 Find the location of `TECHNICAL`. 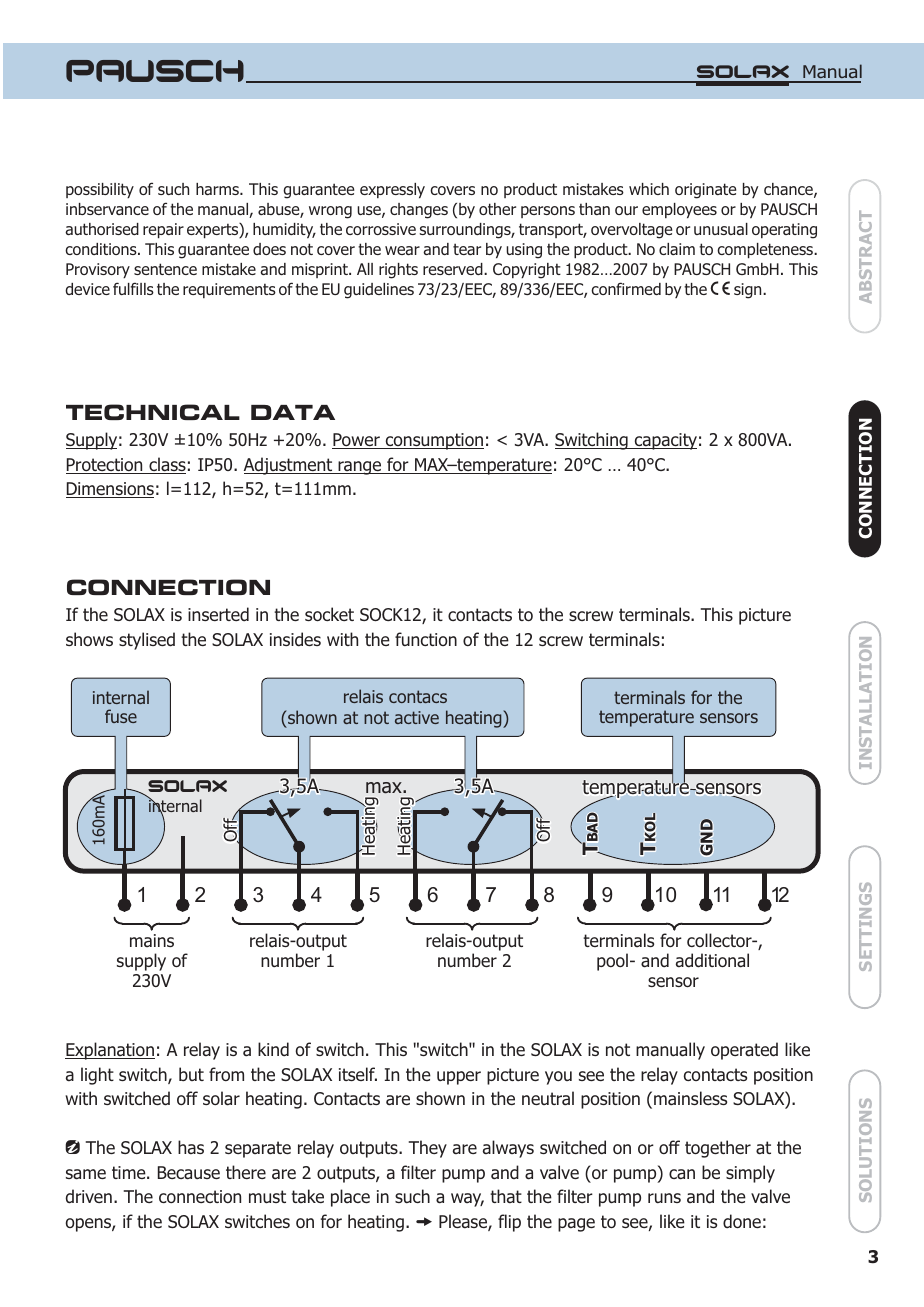

TECHNICAL is located at coordinates (153, 412).
